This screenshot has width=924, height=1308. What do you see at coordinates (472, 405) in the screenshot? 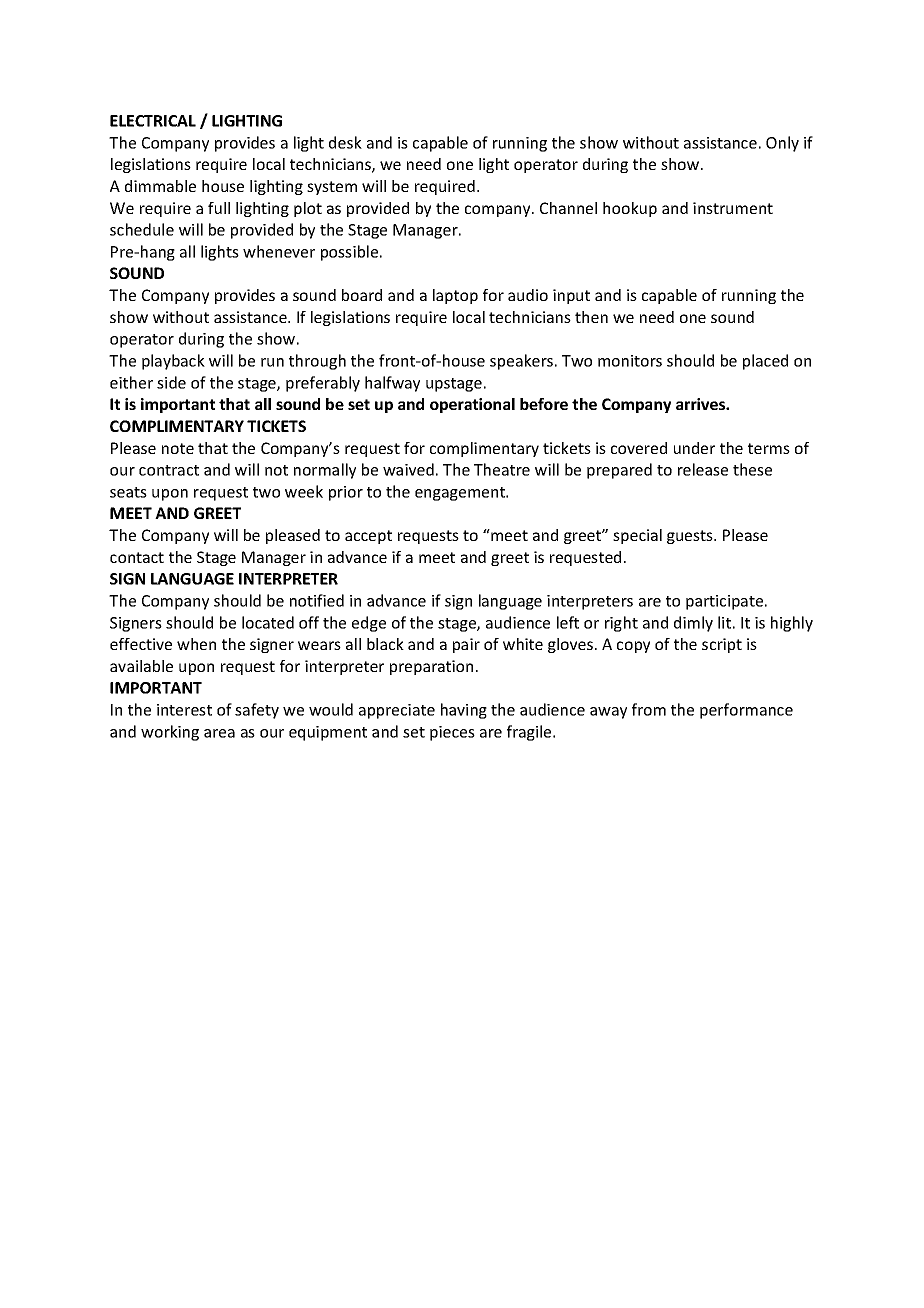
I see `operational` at bounding box center [472, 405].
